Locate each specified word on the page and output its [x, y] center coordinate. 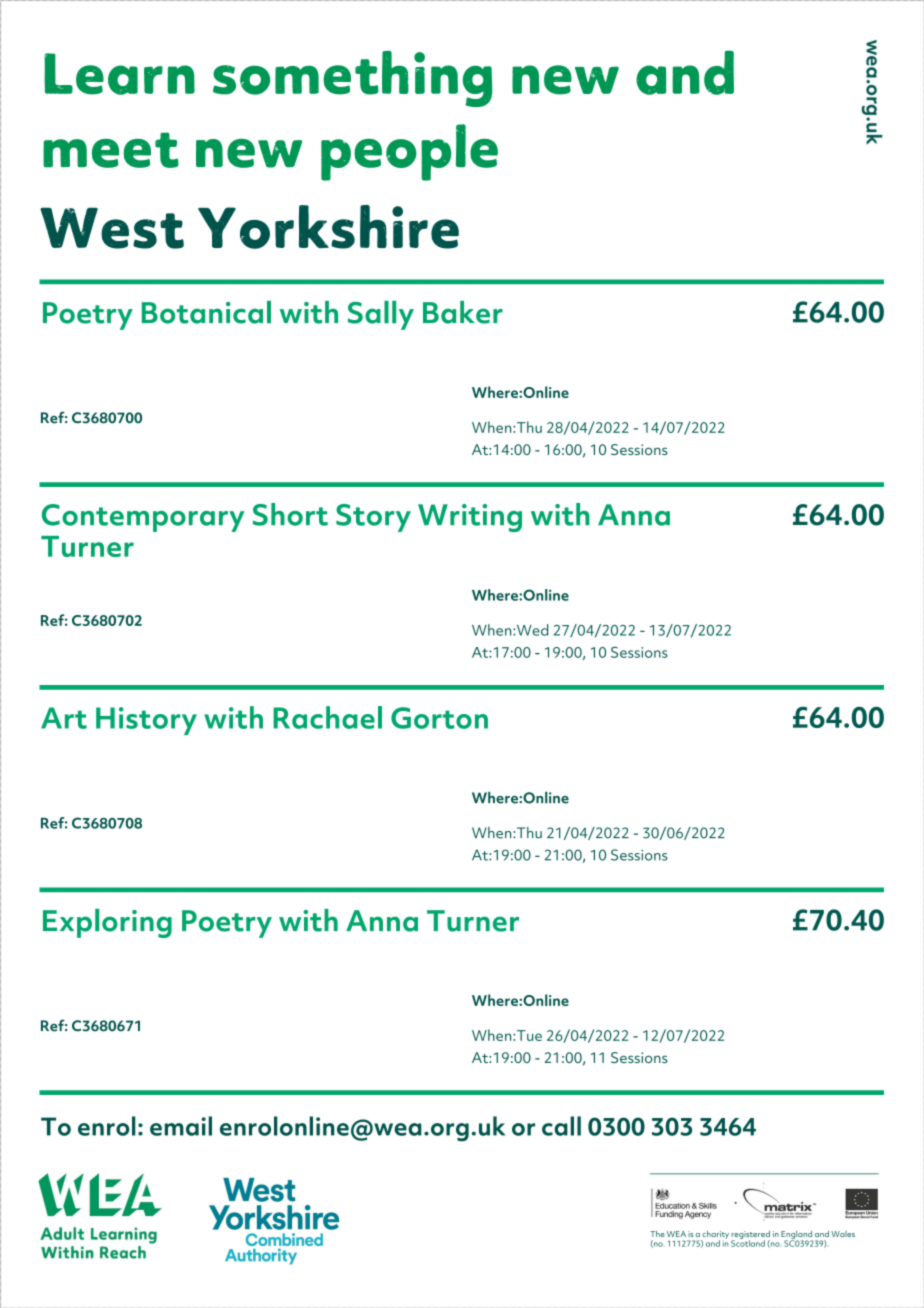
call [561, 1126]
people [409, 152]
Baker [463, 312]
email [181, 1126]
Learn [119, 74]
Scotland [748, 1242]
